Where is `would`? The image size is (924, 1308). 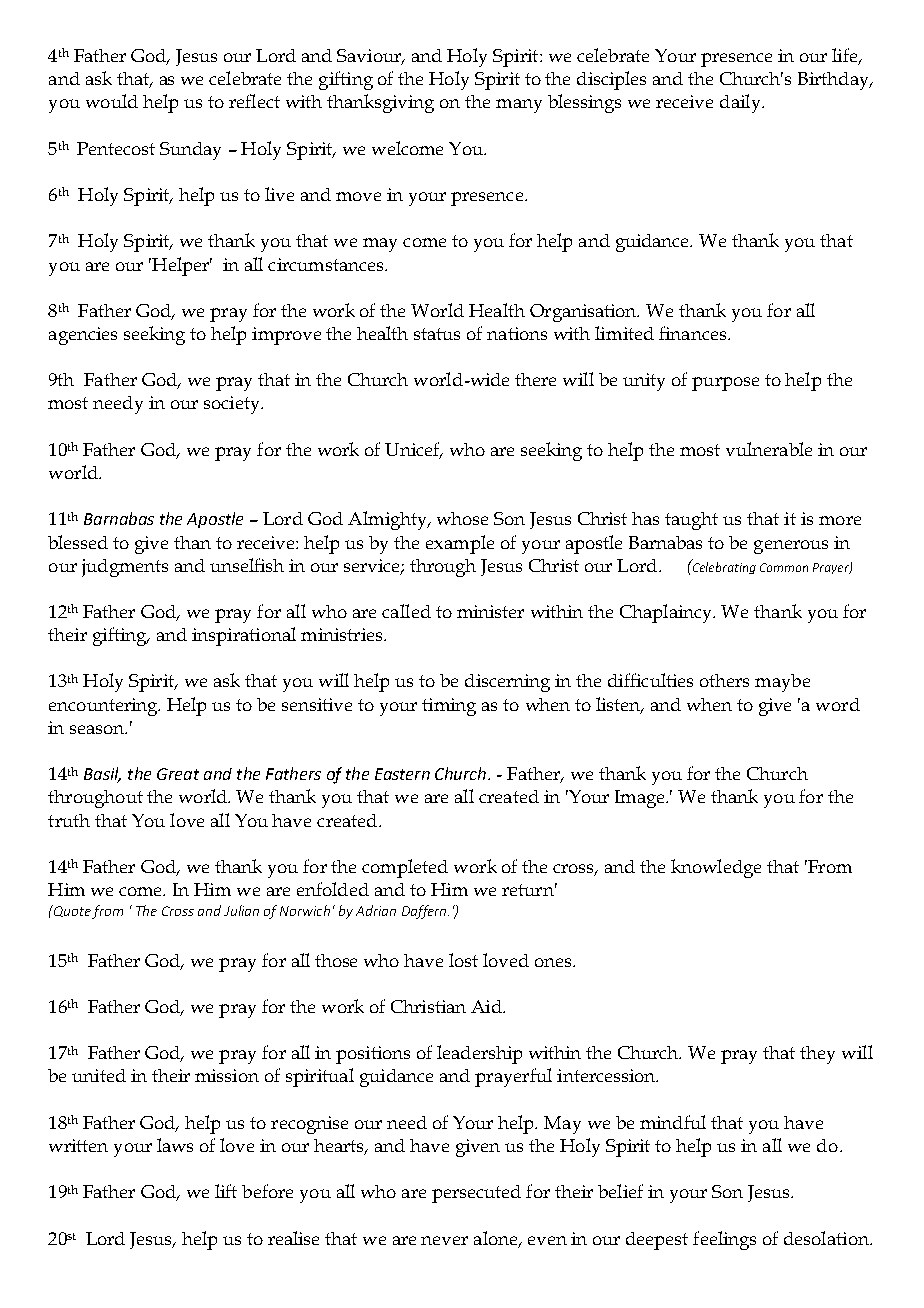 would is located at coordinates (112, 101).
